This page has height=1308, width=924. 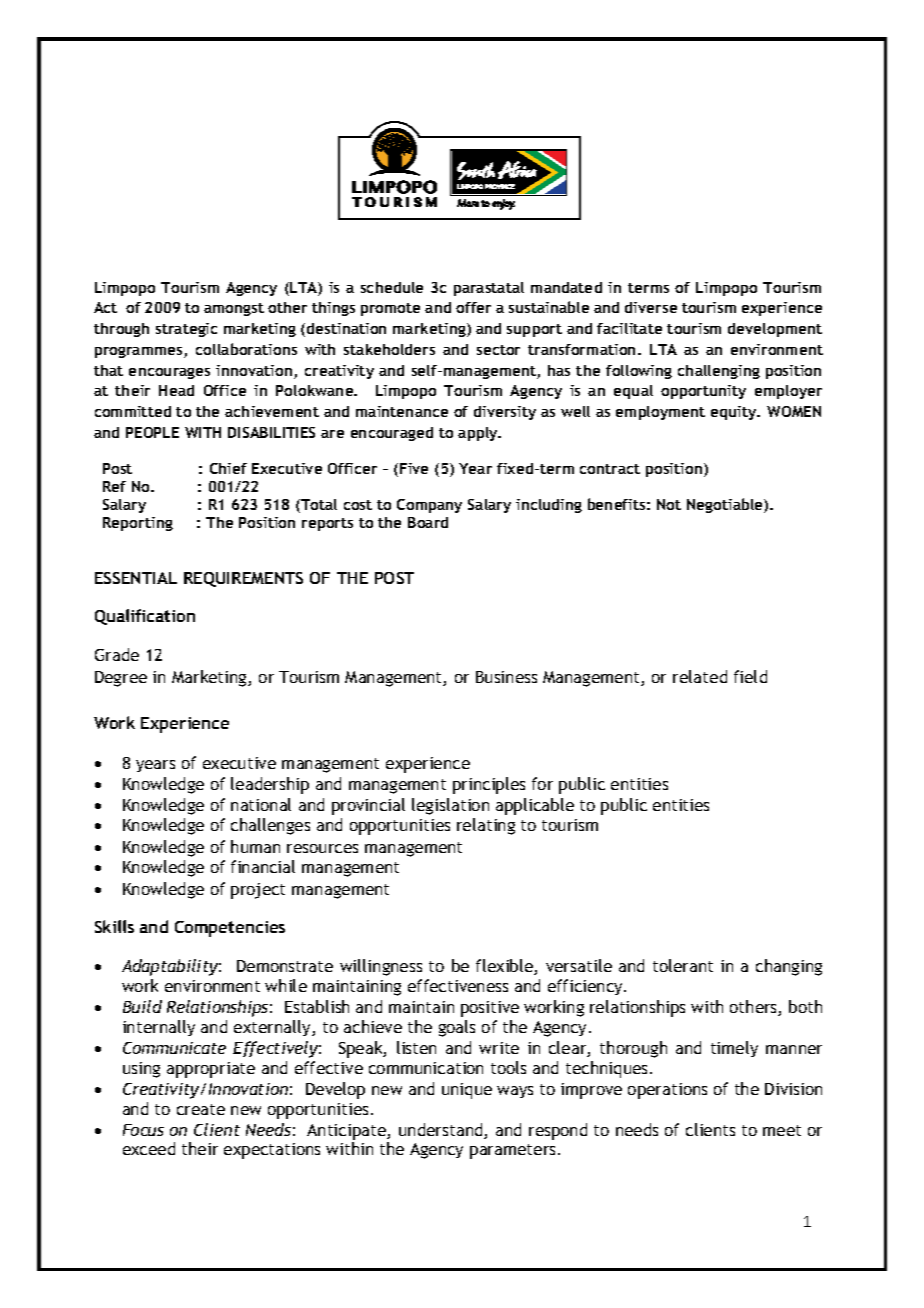 I want to click on Not, so click(x=669, y=504).
